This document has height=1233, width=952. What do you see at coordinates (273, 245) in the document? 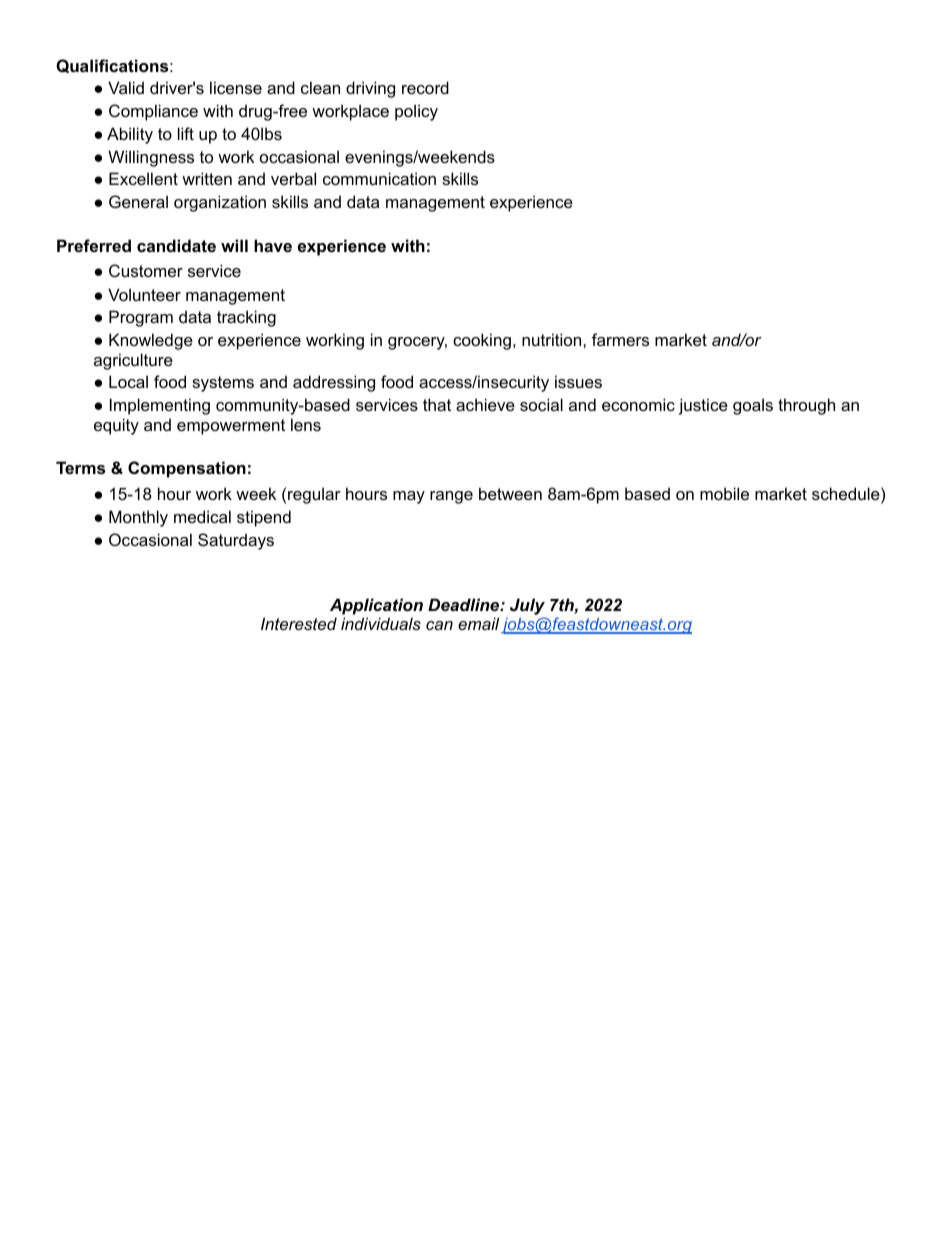
I see `have` at bounding box center [273, 245].
